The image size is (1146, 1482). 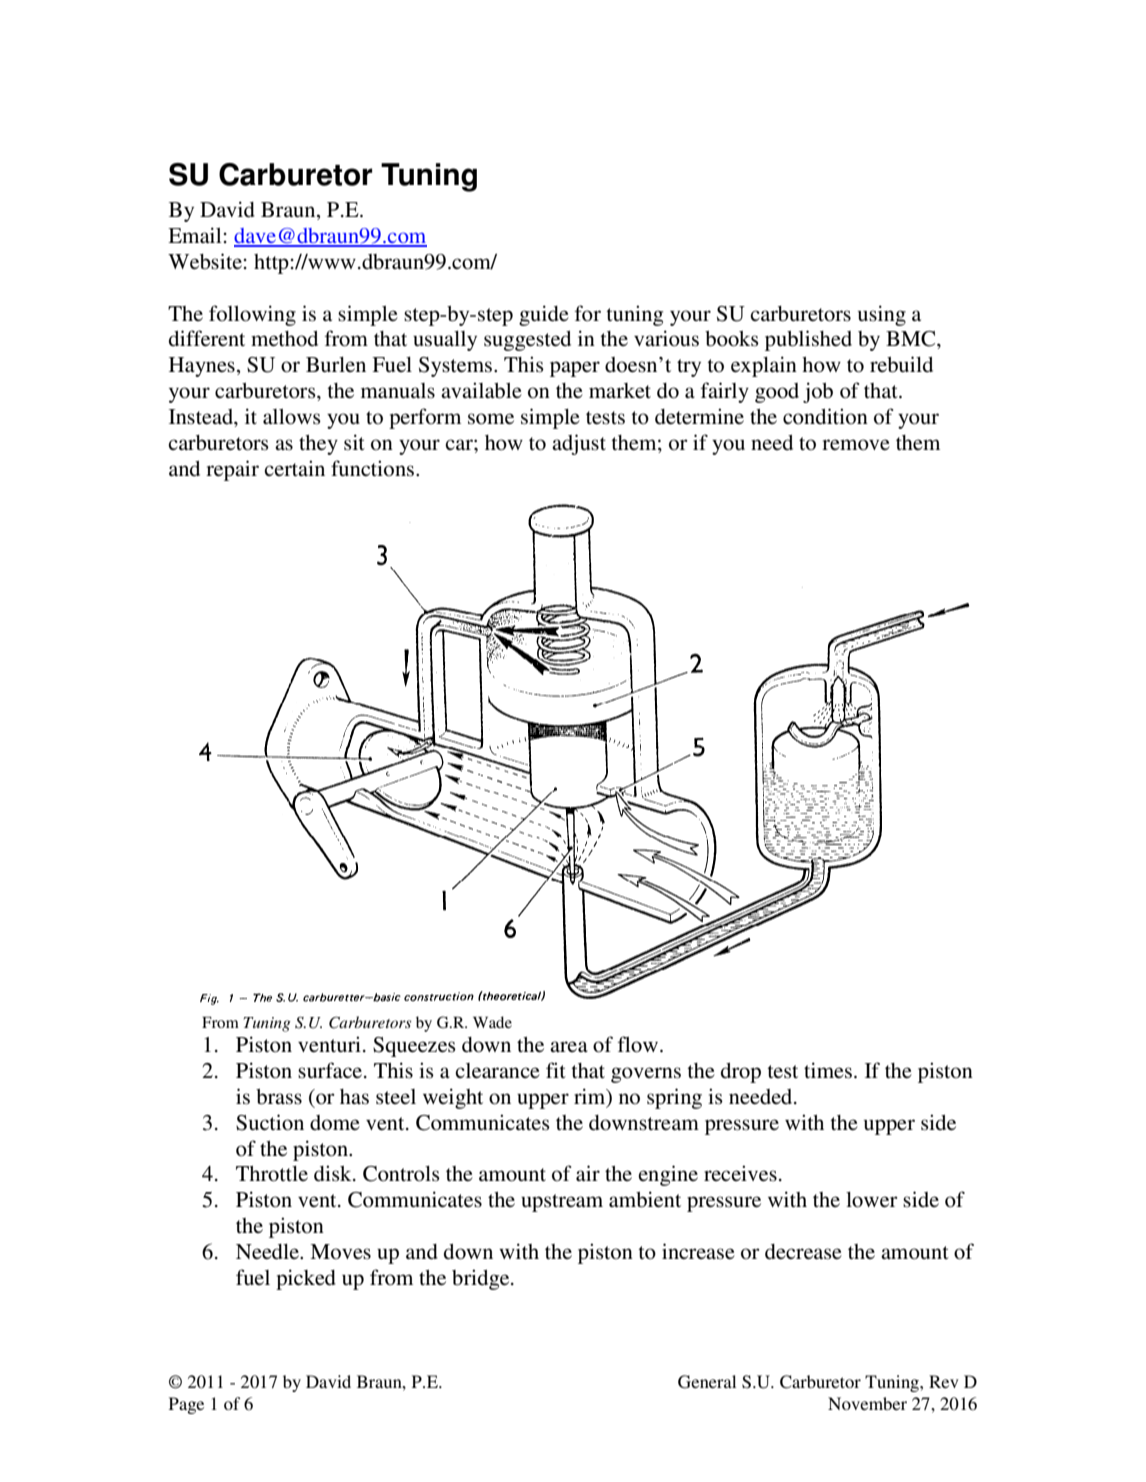 I want to click on Wade, so click(x=492, y=1022).
